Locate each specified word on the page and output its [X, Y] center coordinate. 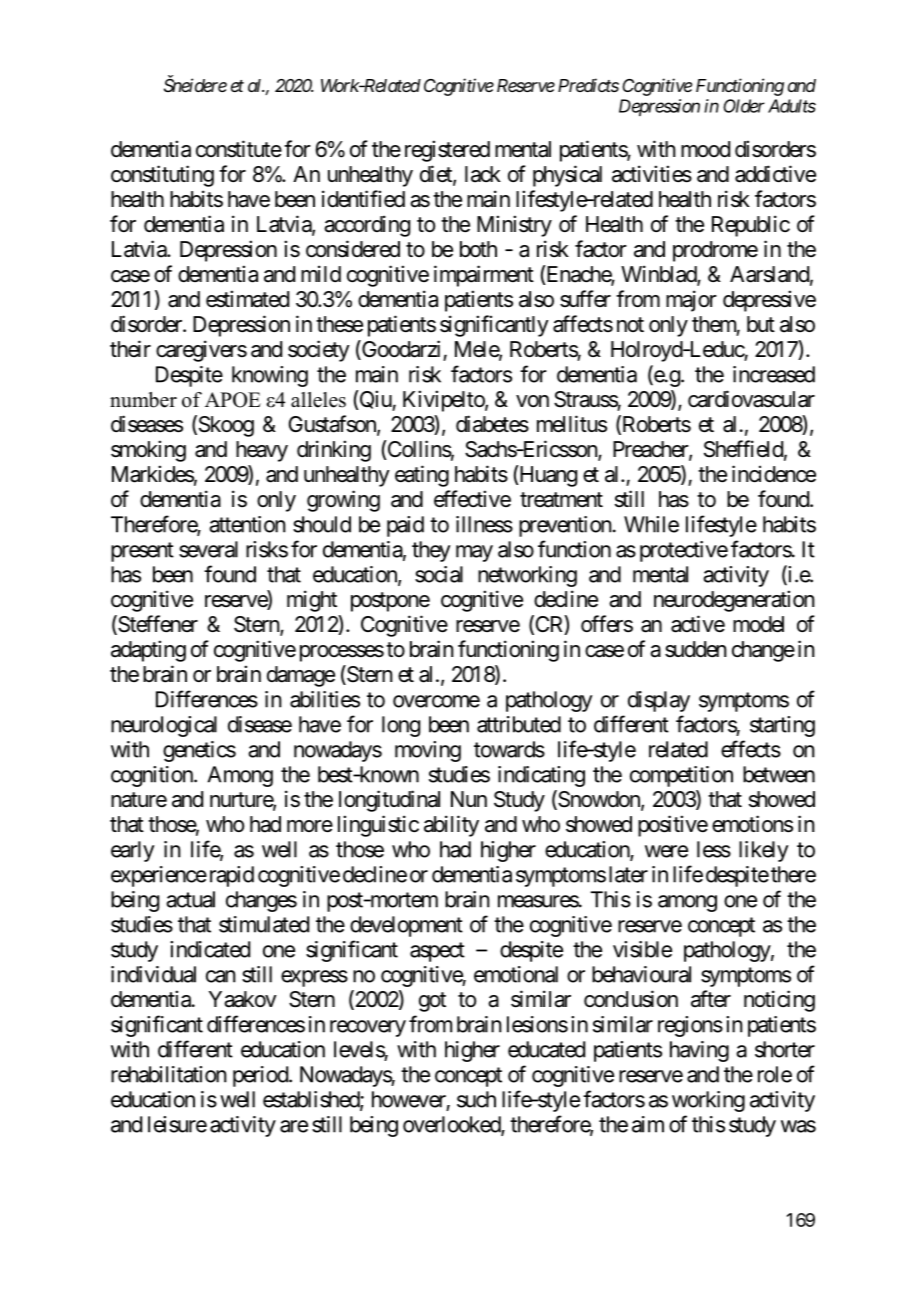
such [476, 1099]
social [439, 574]
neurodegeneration [734, 601]
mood [705, 149]
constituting [162, 176]
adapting [148, 651]
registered [447, 151]
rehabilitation [169, 1074]
